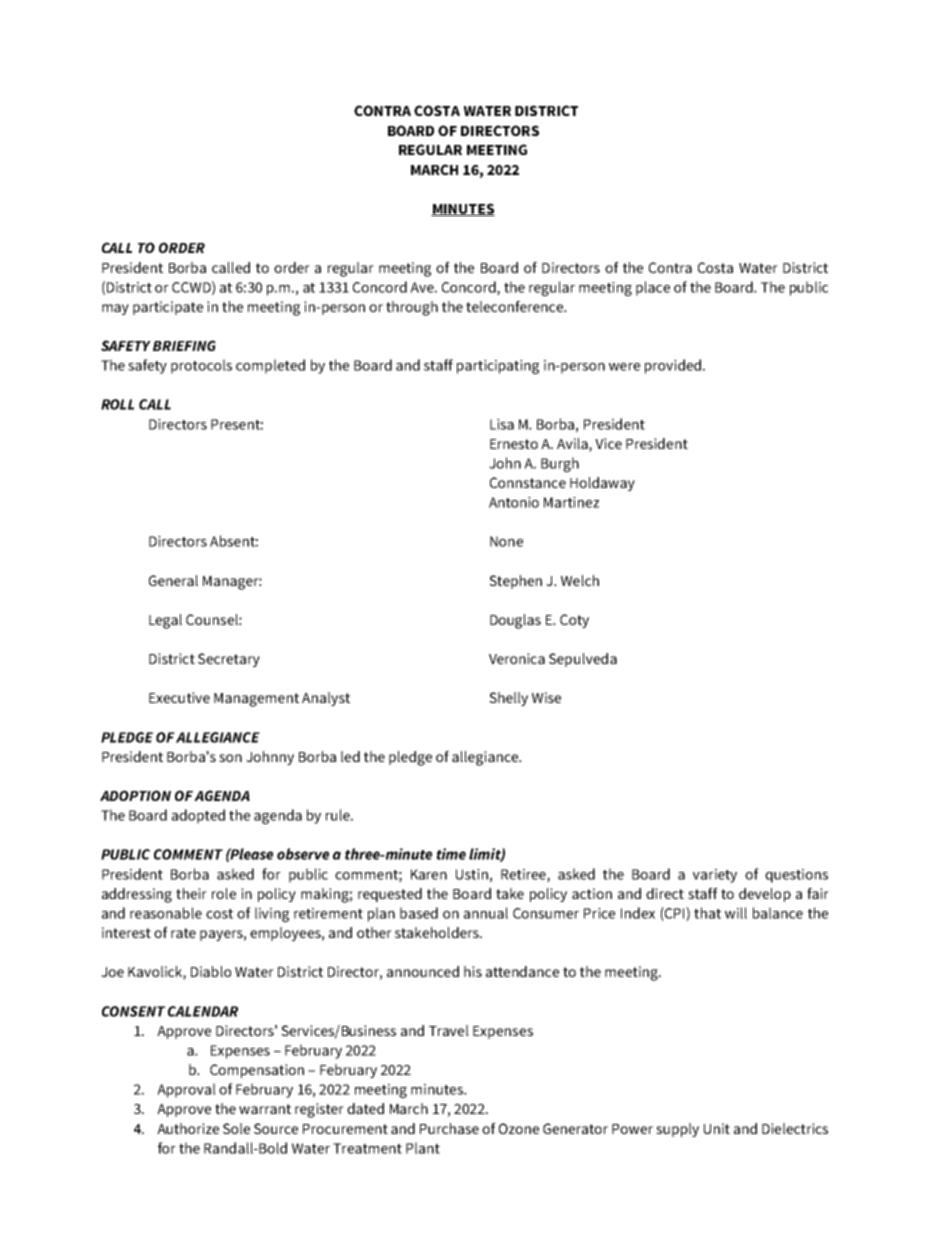  What do you see at coordinates (653, 288) in the page?
I see `place` at bounding box center [653, 288].
